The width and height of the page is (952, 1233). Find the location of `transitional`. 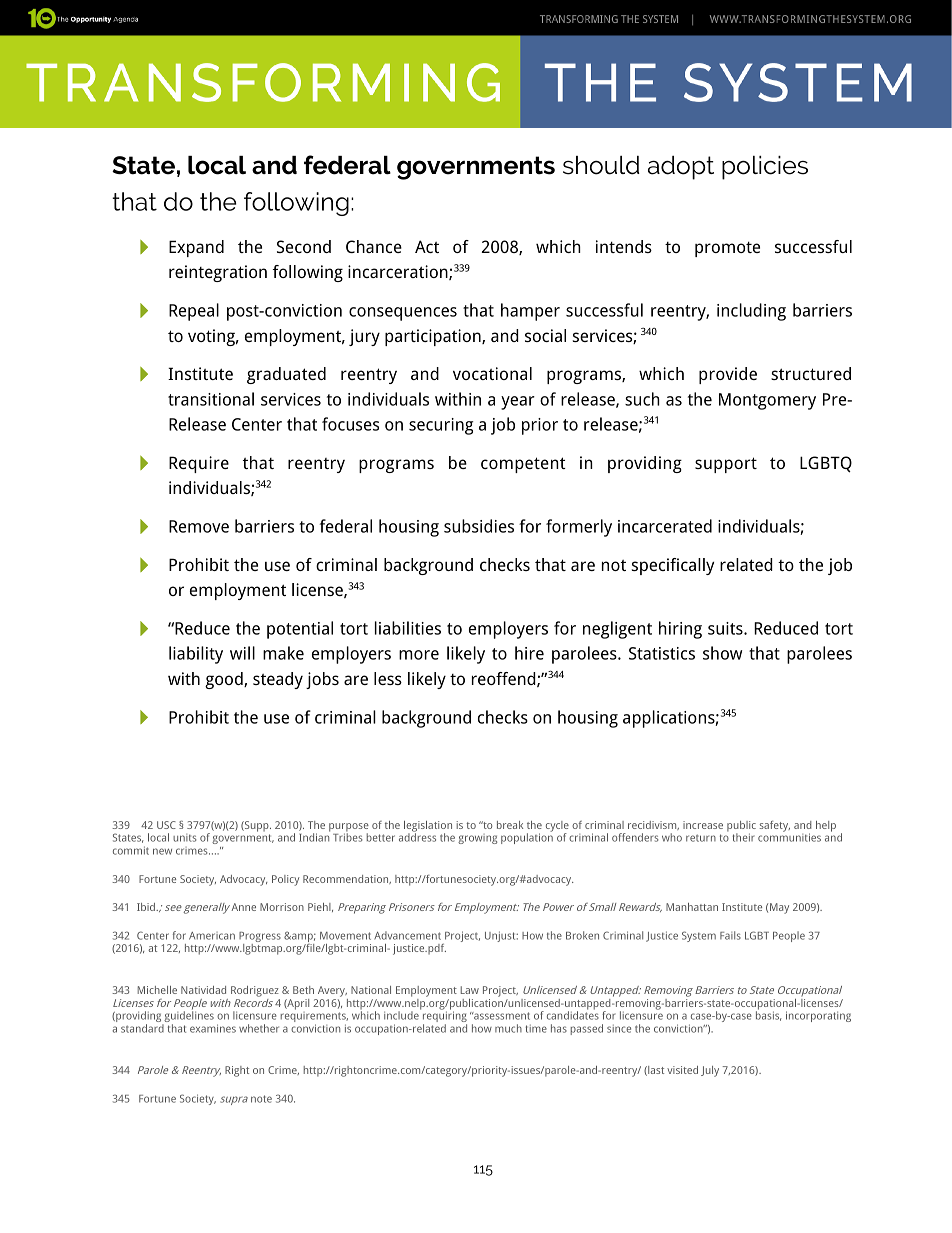

transitional is located at coordinates (211, 399).
